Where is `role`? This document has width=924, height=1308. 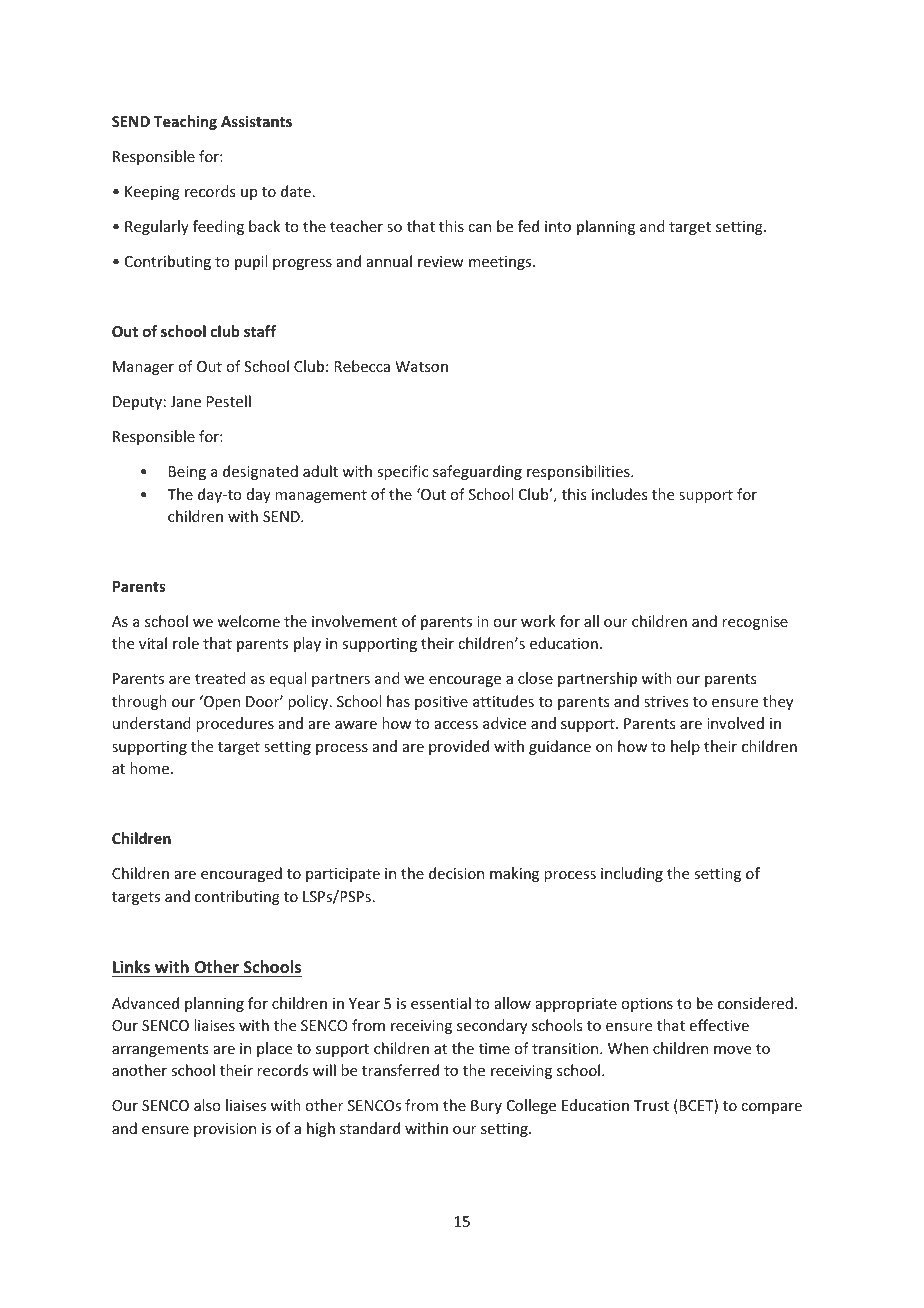
role is located at coordinates (186, 643).
